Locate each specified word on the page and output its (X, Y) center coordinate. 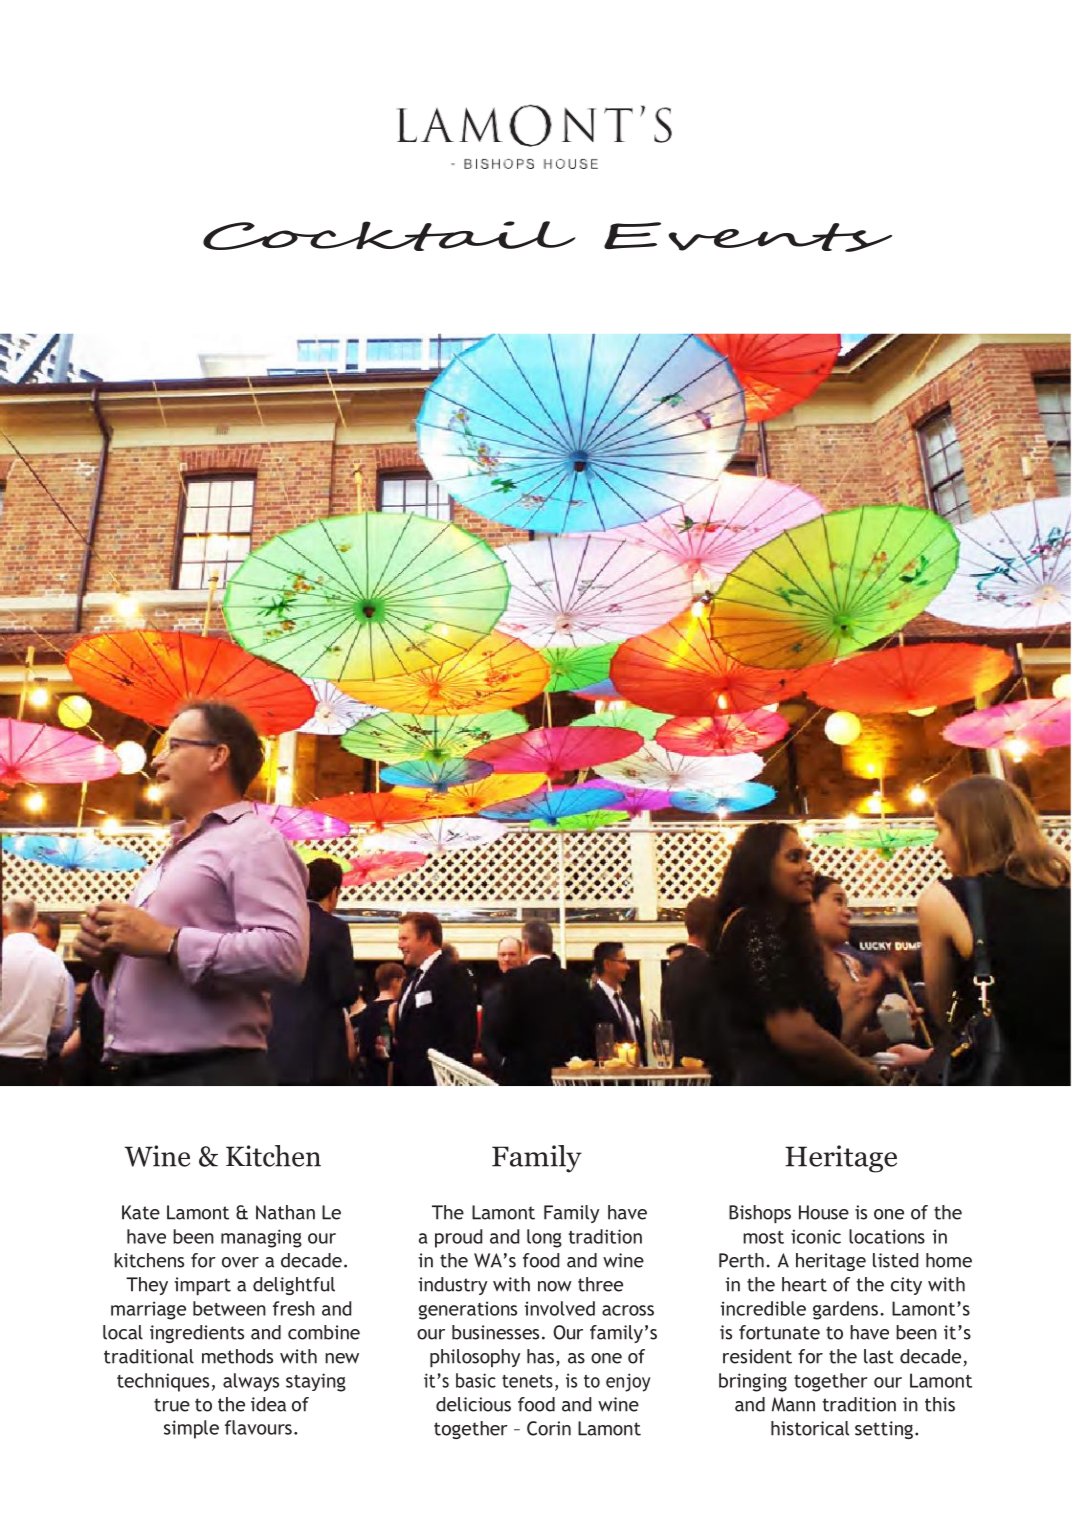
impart (203, 1286)
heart (804, 1284)
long (544, 1238)
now (555, 1286)
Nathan (285, 1212)
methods (237, 1356)
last (879, 1356)
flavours (258, 1427)
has (540, 1356)
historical (810, 1428)
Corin (549, 1428)
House (824, 1212)
